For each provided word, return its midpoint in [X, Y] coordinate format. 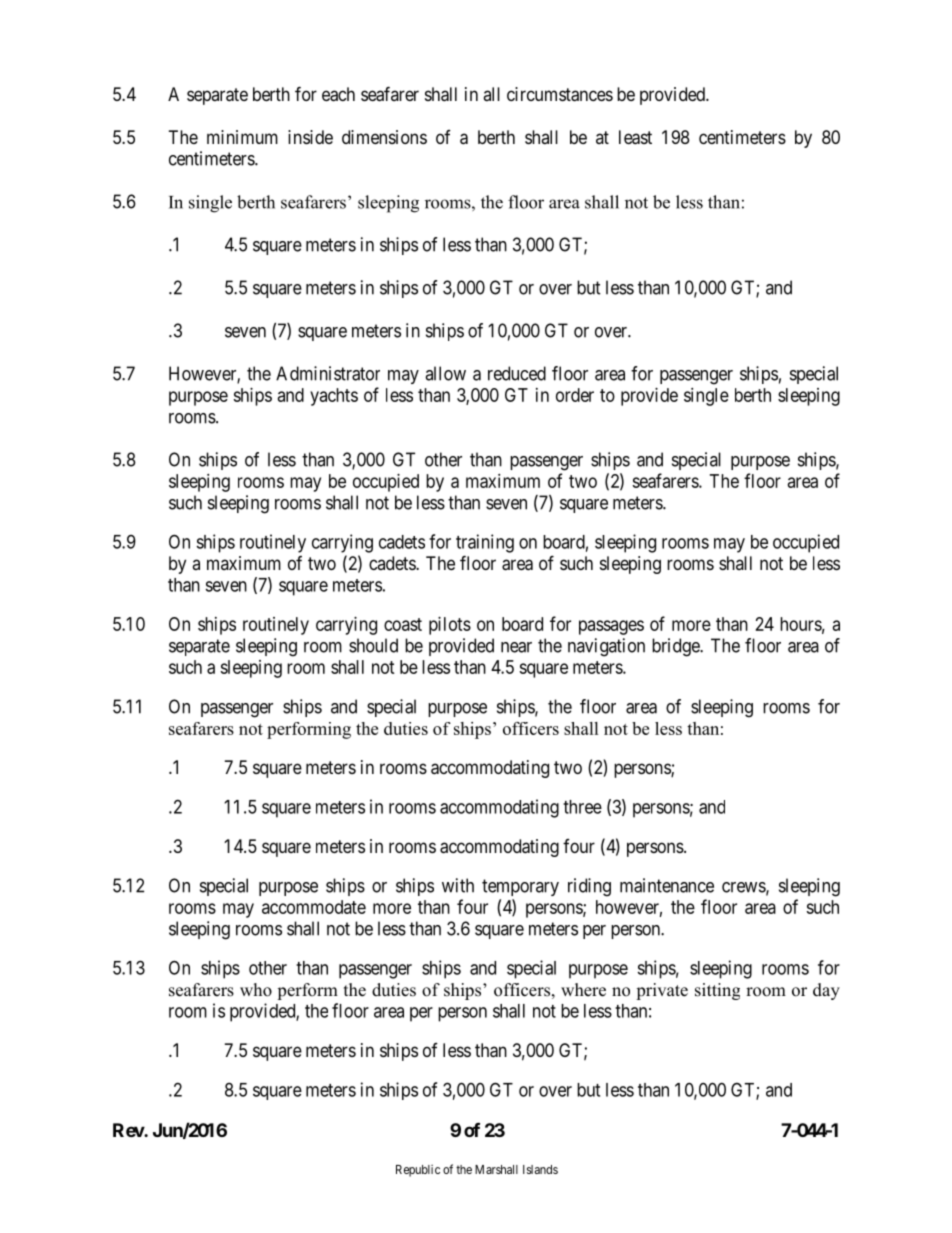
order [575, 395]
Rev [129, 1130]
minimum [242, 137]
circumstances [560, 94]
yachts [334, 397]
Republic [418, 1171]
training [485, 543]
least [635, 137]
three [582, 807]
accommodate [314, 907]
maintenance [667, 885]
